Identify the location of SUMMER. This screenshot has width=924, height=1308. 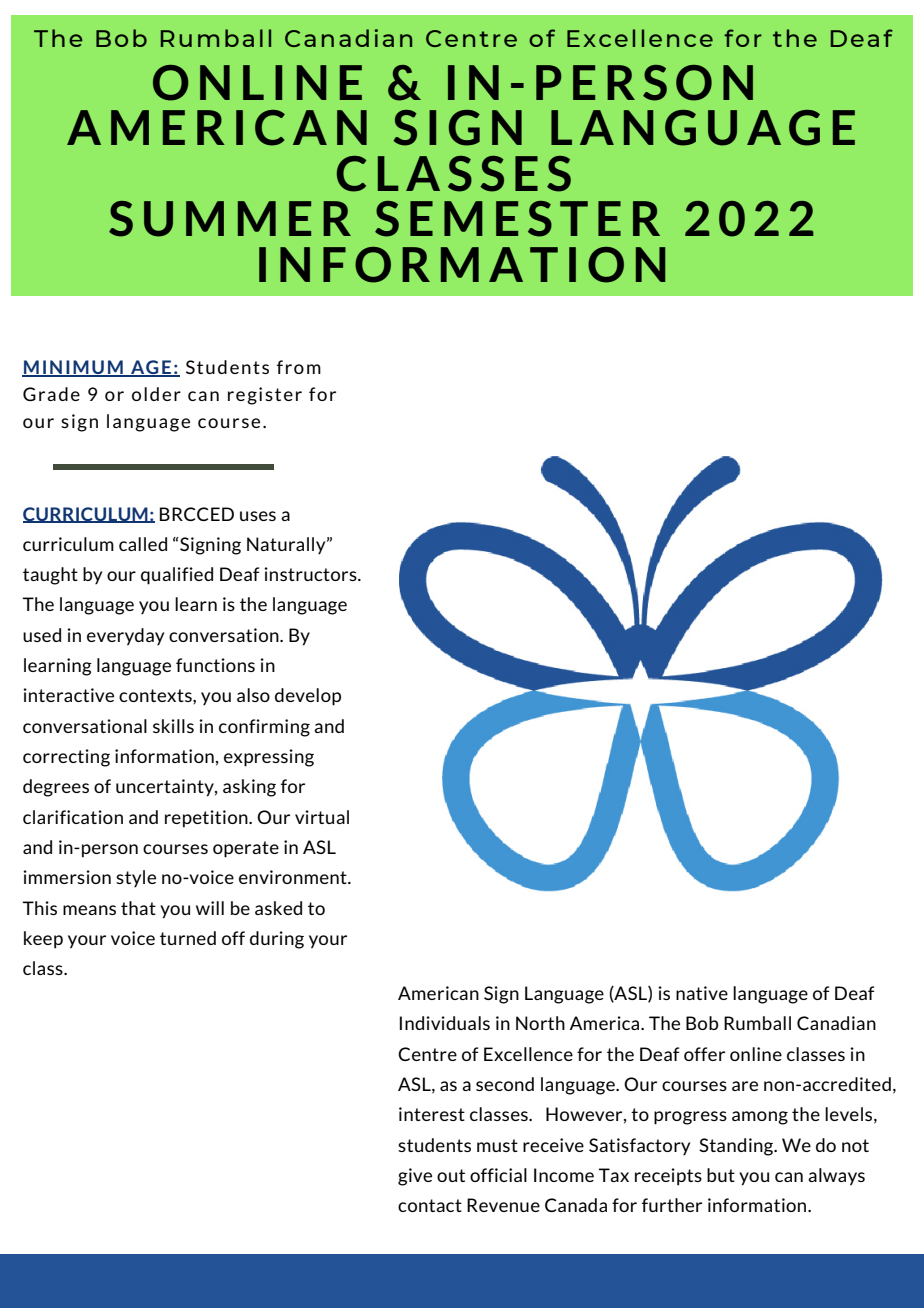
(230, 219).
